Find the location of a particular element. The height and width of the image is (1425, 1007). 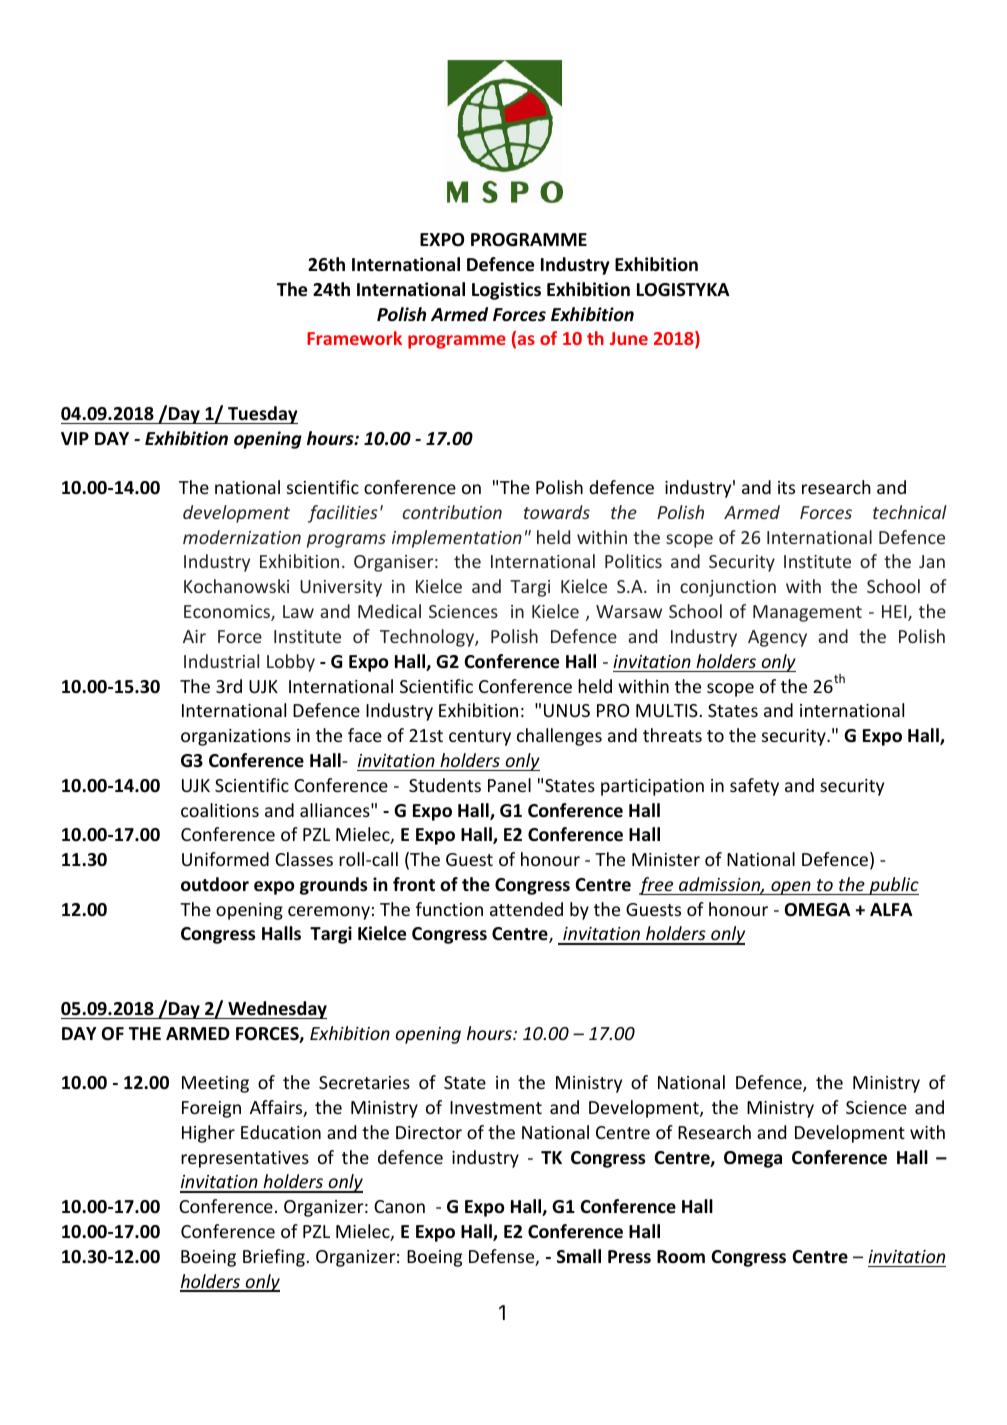

Logistics is located at coordinates (506, 291).
